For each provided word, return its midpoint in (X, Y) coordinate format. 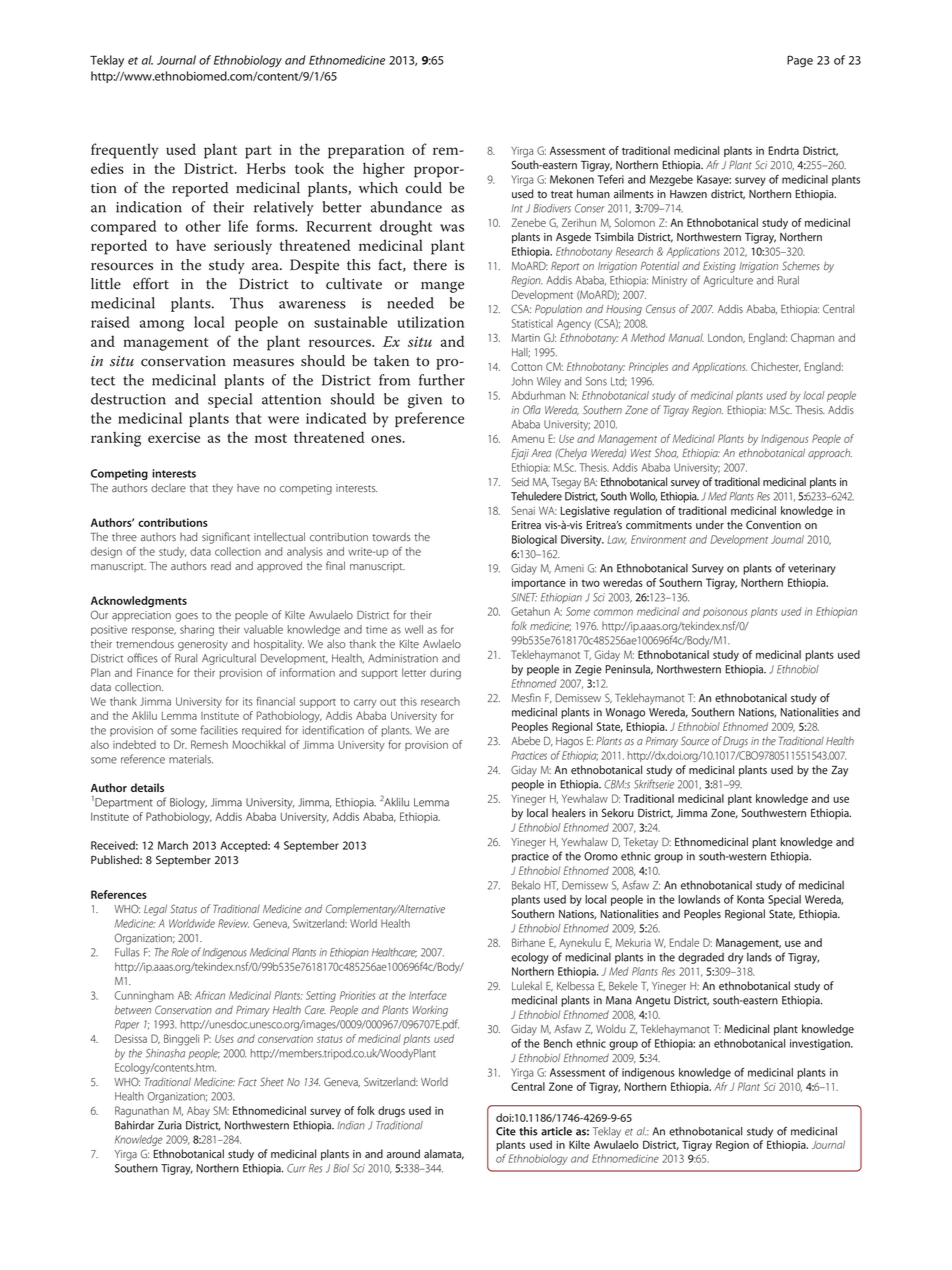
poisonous (725, 612)
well (414, 629)
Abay (198, 1112)
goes (186, 617)
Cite (506, 1131)
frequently (124, 151)
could (424, 188)
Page (800, 61)
